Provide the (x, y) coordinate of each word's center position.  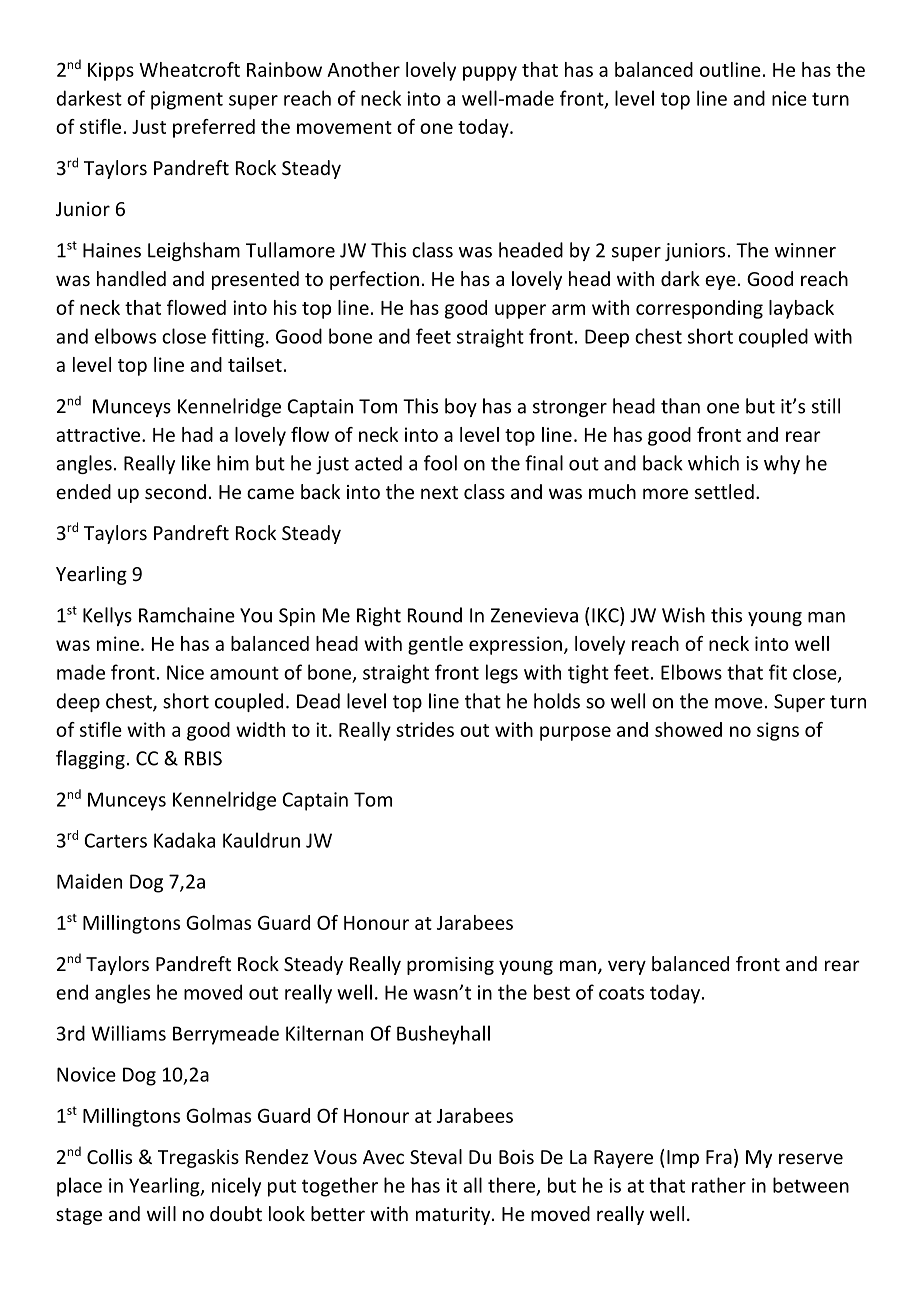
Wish (683, 615)
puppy (490, 73)
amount (244, 673)
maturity (454, 1216)
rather (719, 1185)
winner (805, 250)
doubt (236, 1213)
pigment (187, 100)
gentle (435, 645)
